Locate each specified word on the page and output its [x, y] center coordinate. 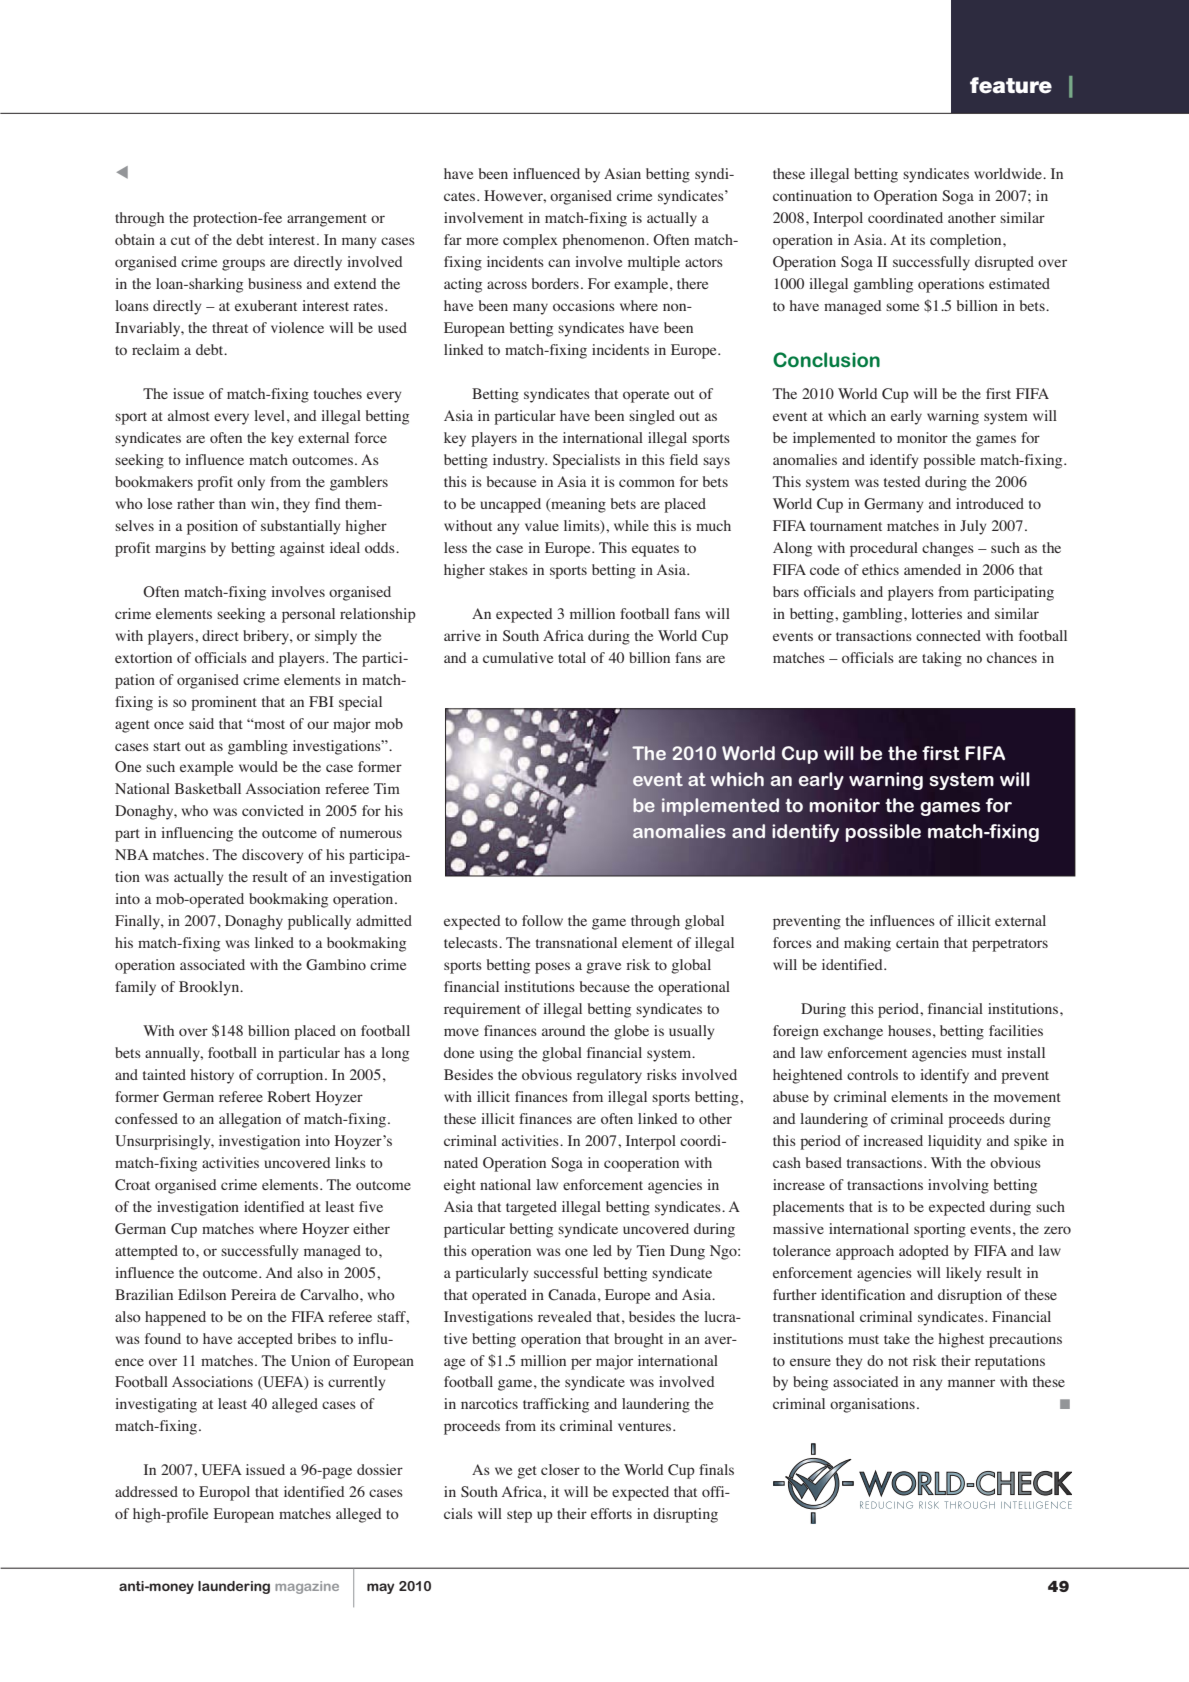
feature [1011, 85]
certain [917, 942]
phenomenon [604, 241]
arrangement [327, 220]
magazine [307, 1587]
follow [542, 920]
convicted [273, 810]
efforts [611, 1513]
